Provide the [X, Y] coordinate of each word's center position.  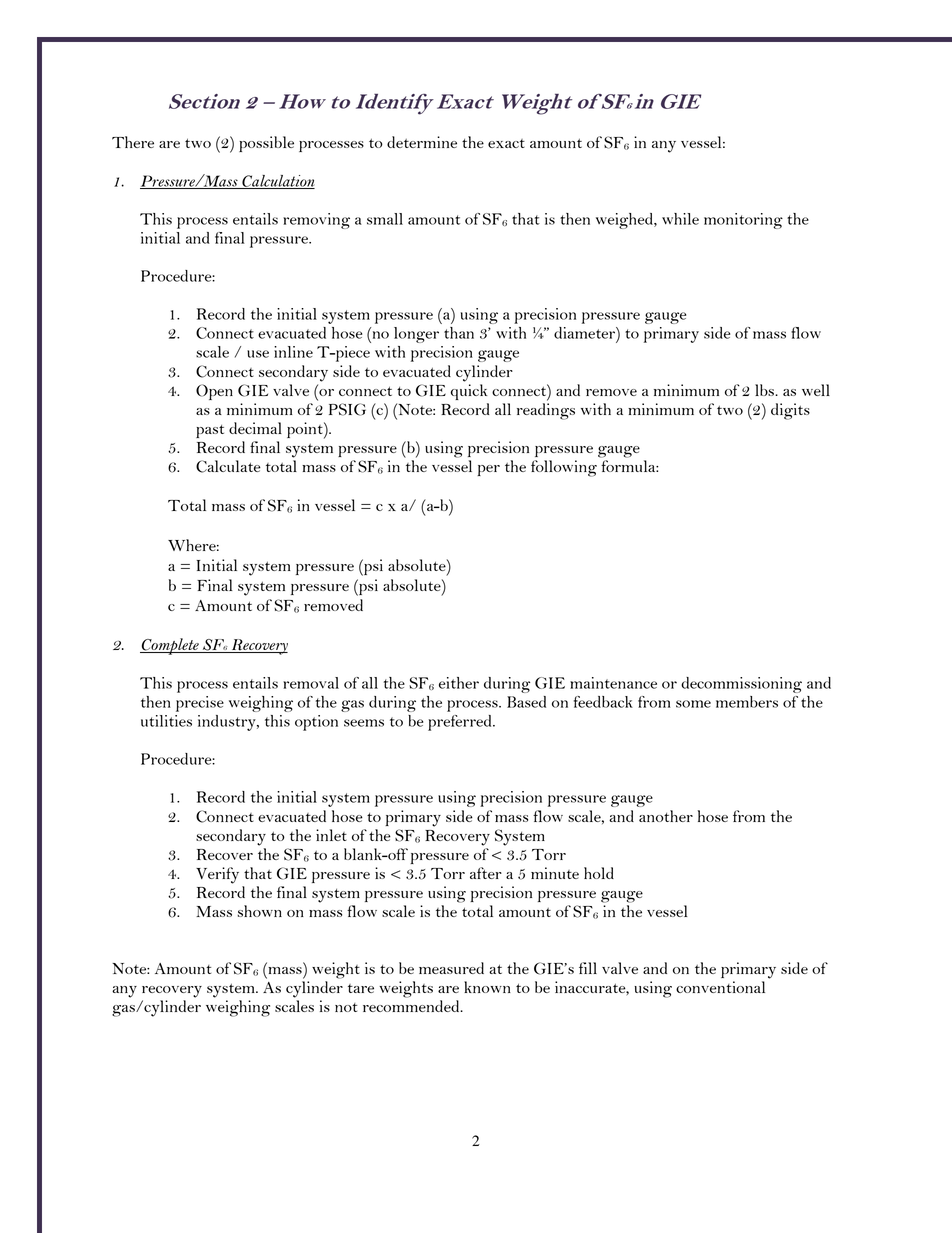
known [487, 987]
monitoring [743, 221]
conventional [720, 987]
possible [266, 144]
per [488, 470]
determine [422, 142]
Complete [170, 646]
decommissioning [741, 685]
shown [259, 911]
